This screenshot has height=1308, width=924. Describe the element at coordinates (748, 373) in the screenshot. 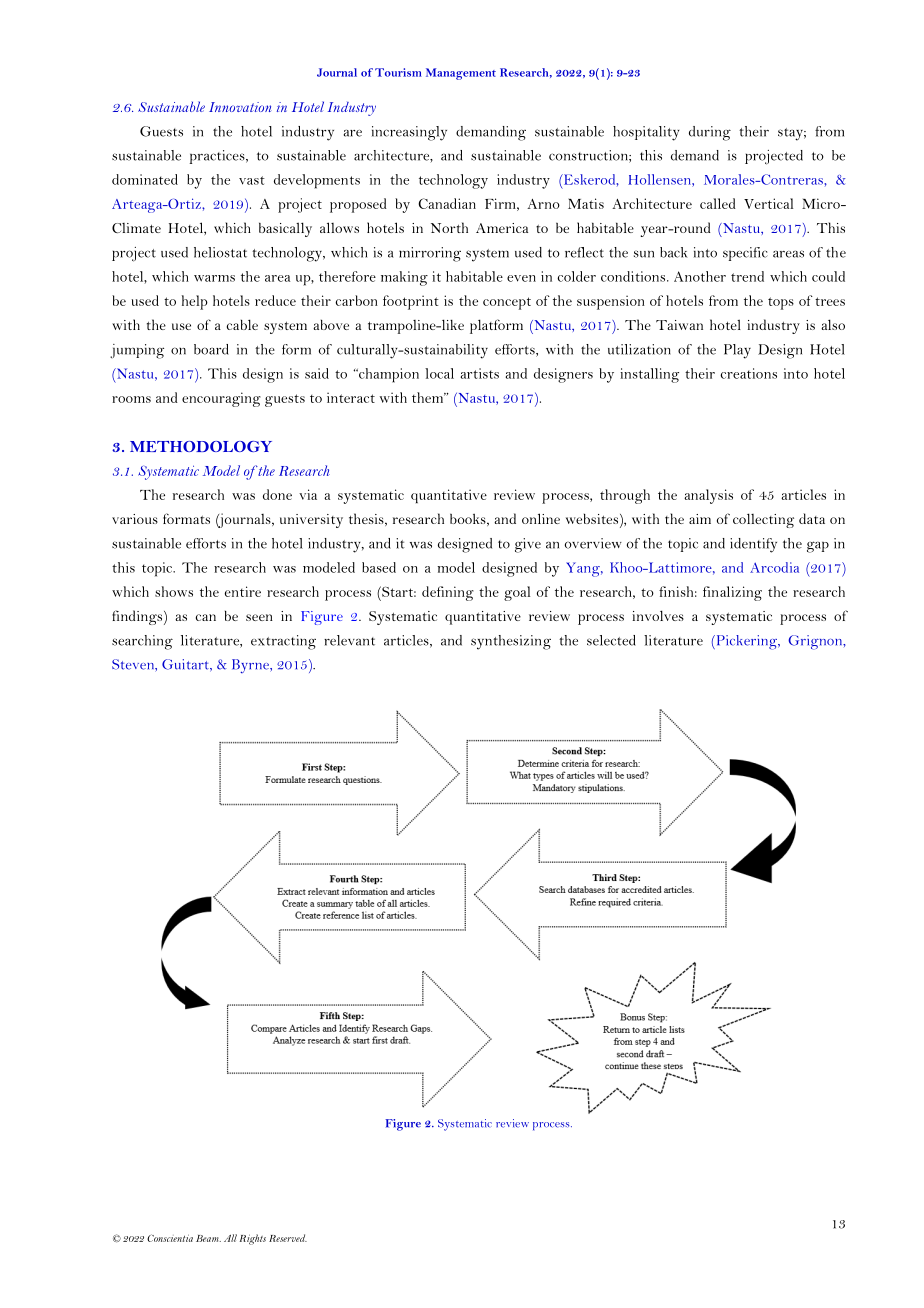

I see `creations` at that location.
